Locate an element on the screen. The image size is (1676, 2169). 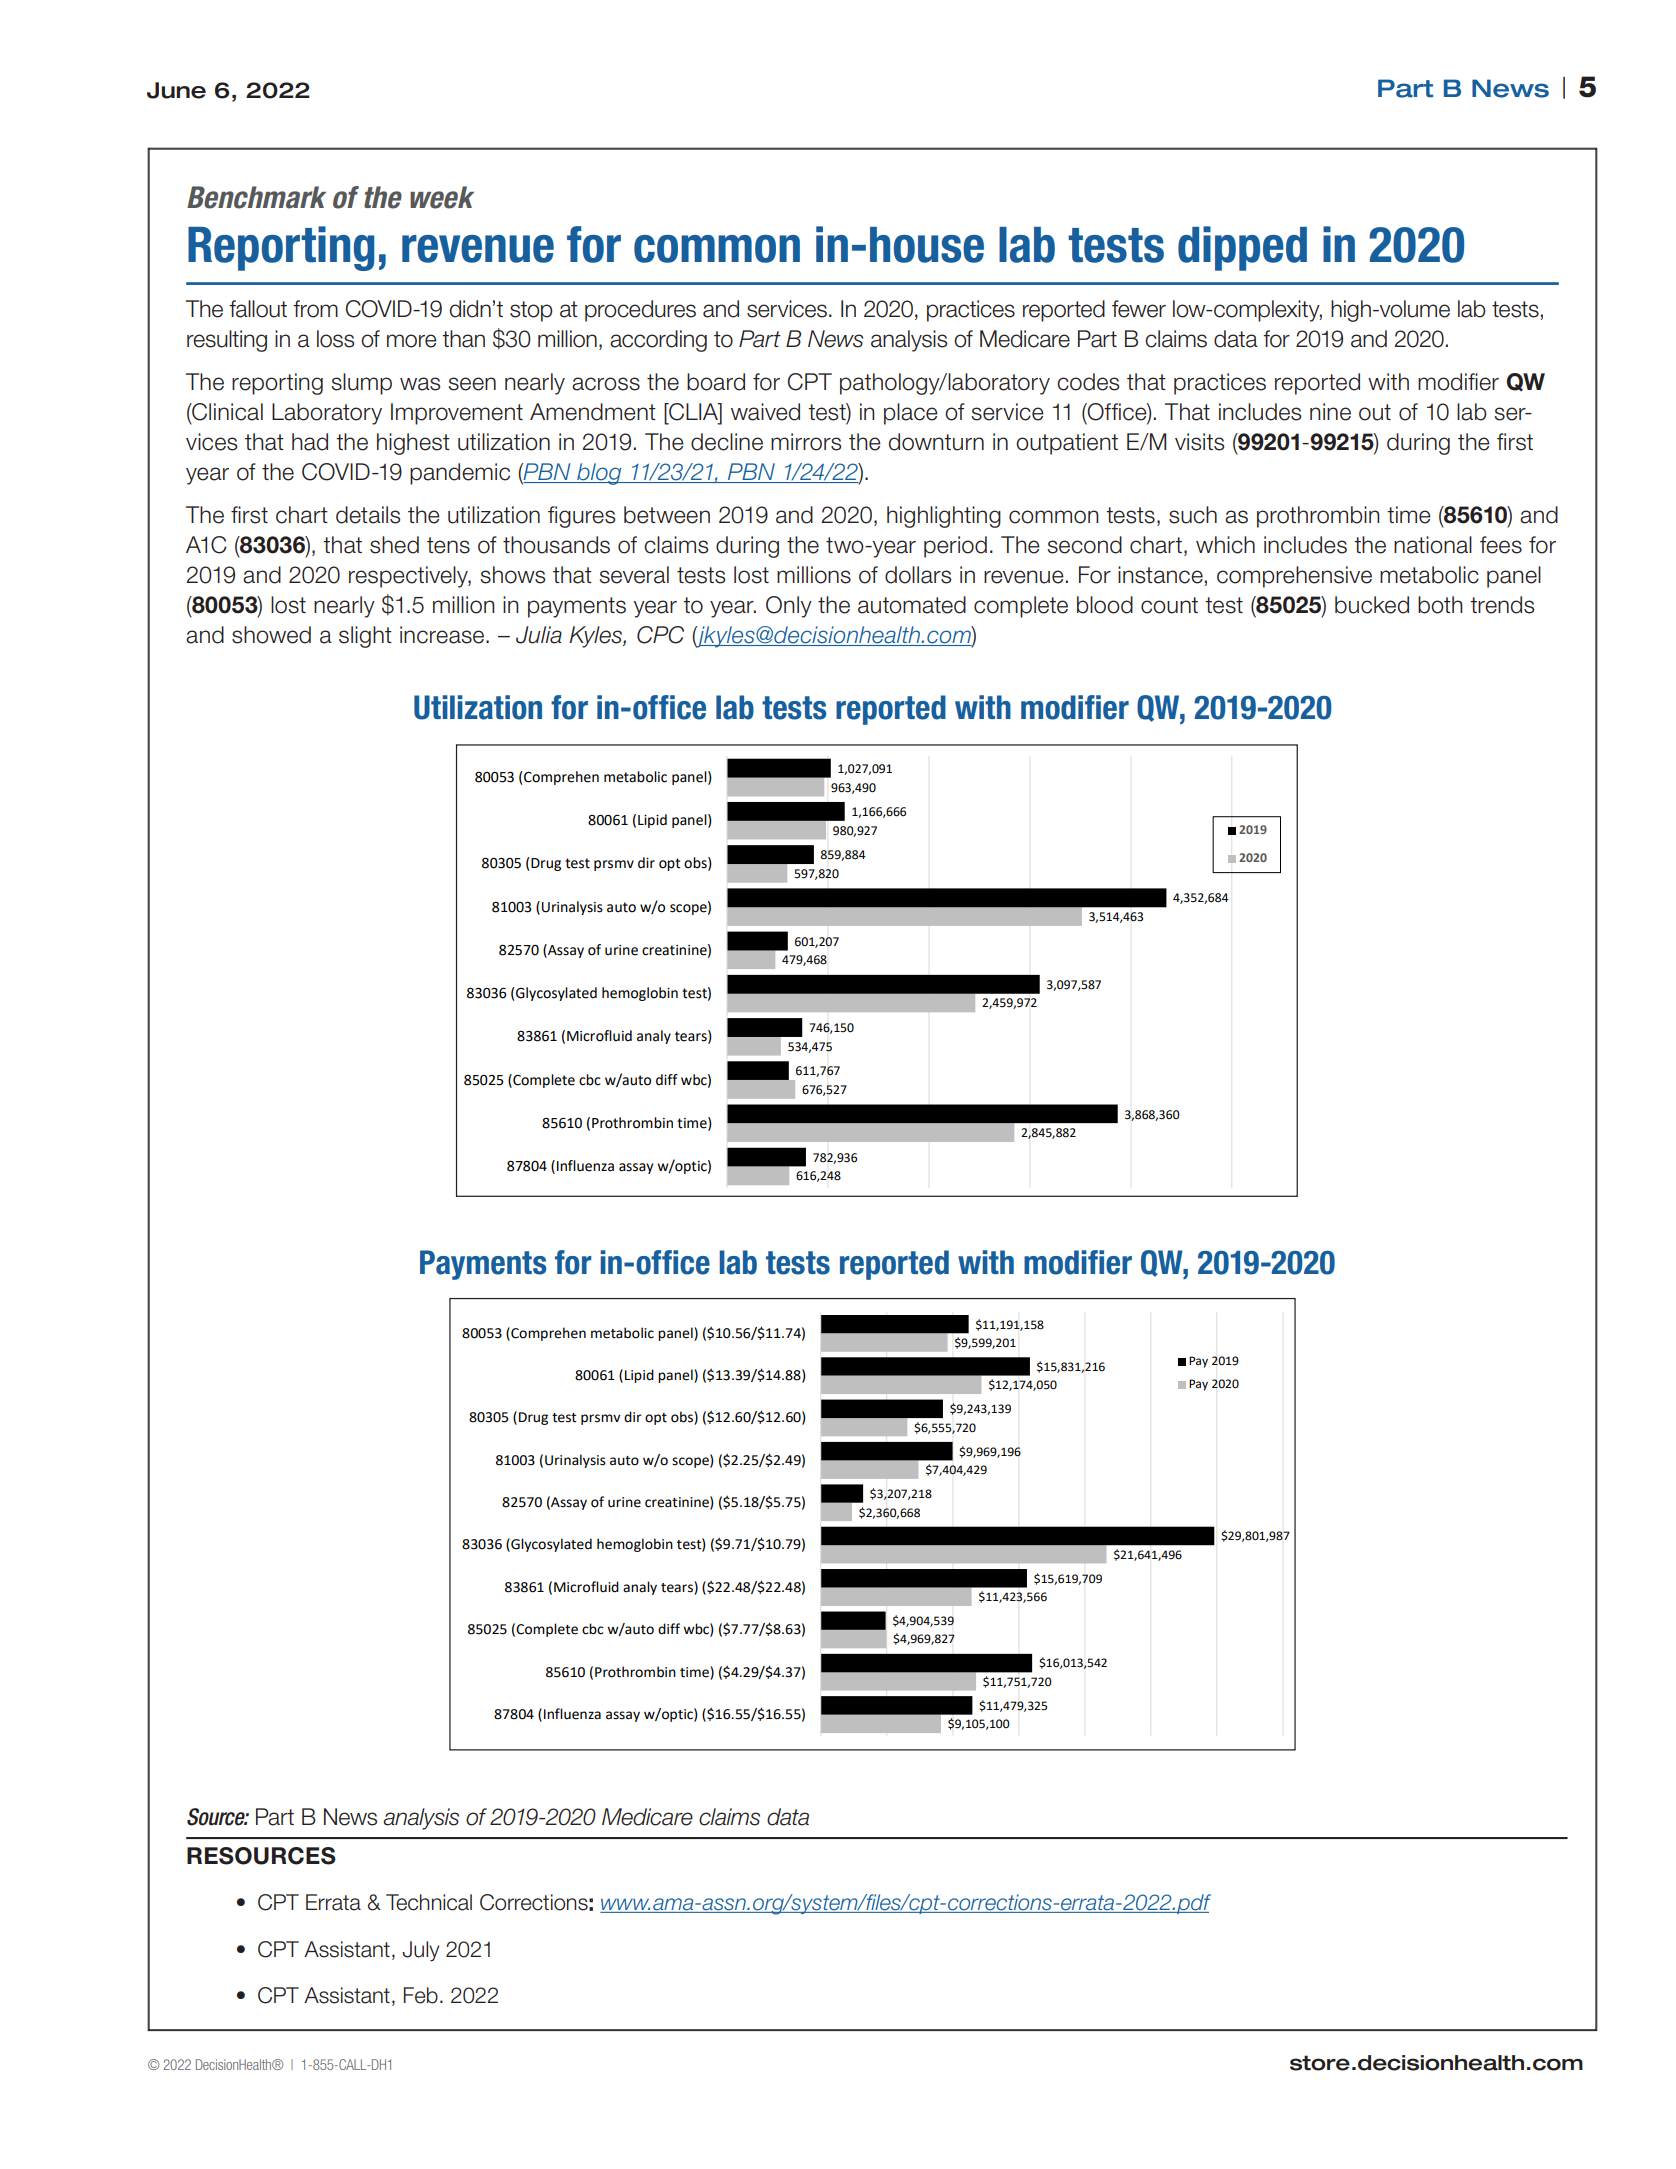
Benchmark is located at coordinates (256, 197).
